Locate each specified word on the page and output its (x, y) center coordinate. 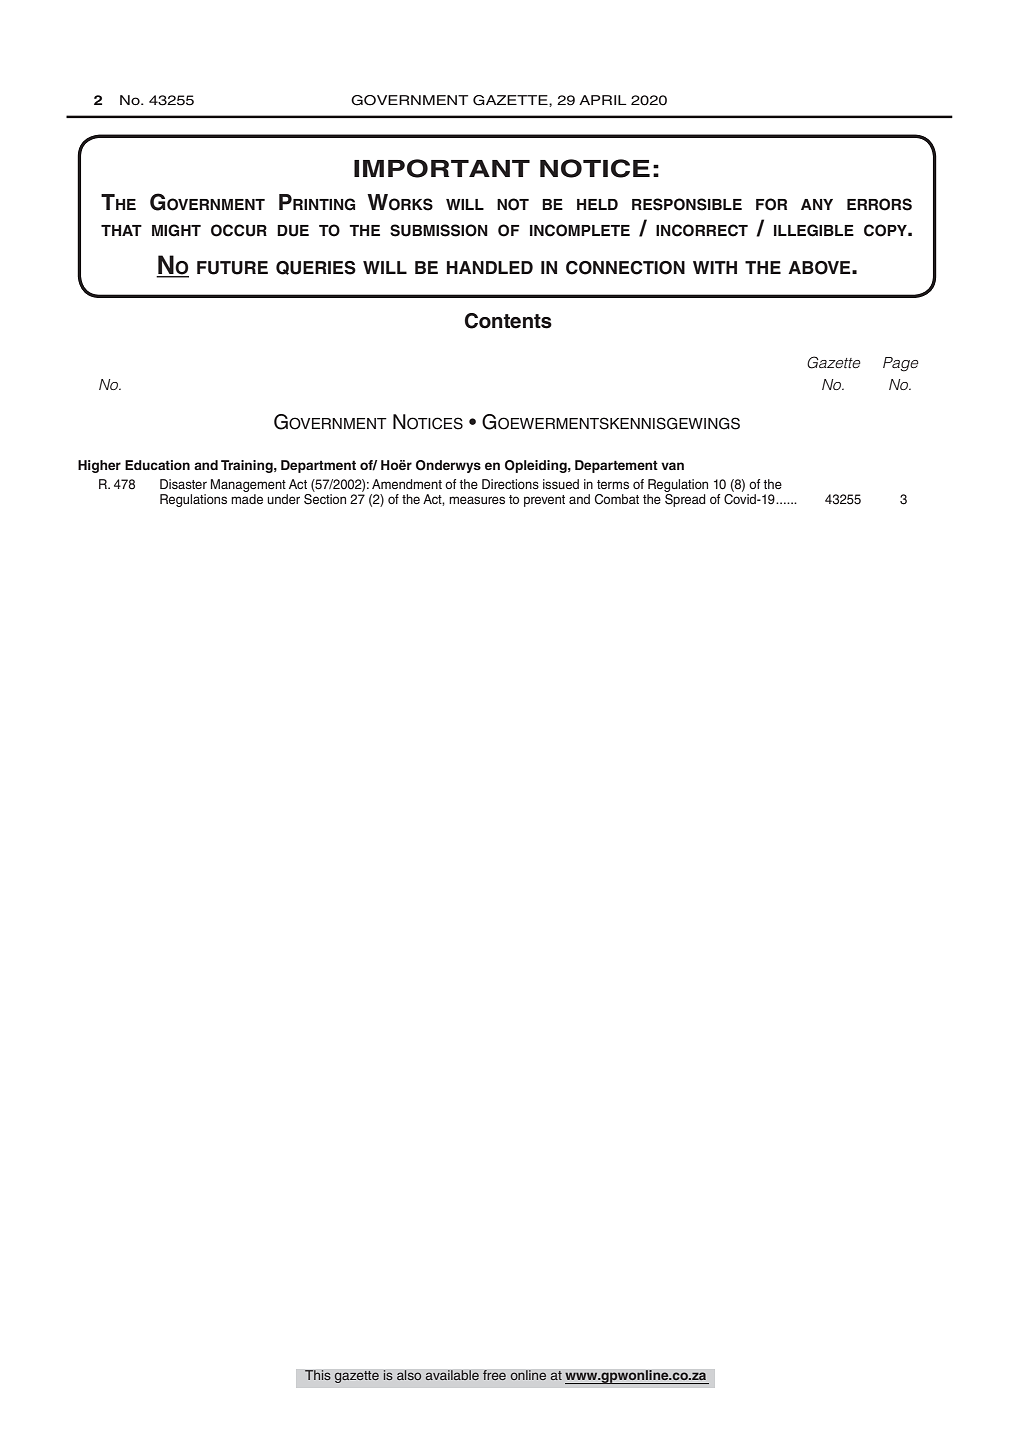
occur (239, 230)
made (247, 499)
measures (477, 500)
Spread (685, 500)
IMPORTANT (442, 168)
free (494, 1375)
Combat (617, 499)
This (318, 1375)
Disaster (183, 484)
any (817, 204)
